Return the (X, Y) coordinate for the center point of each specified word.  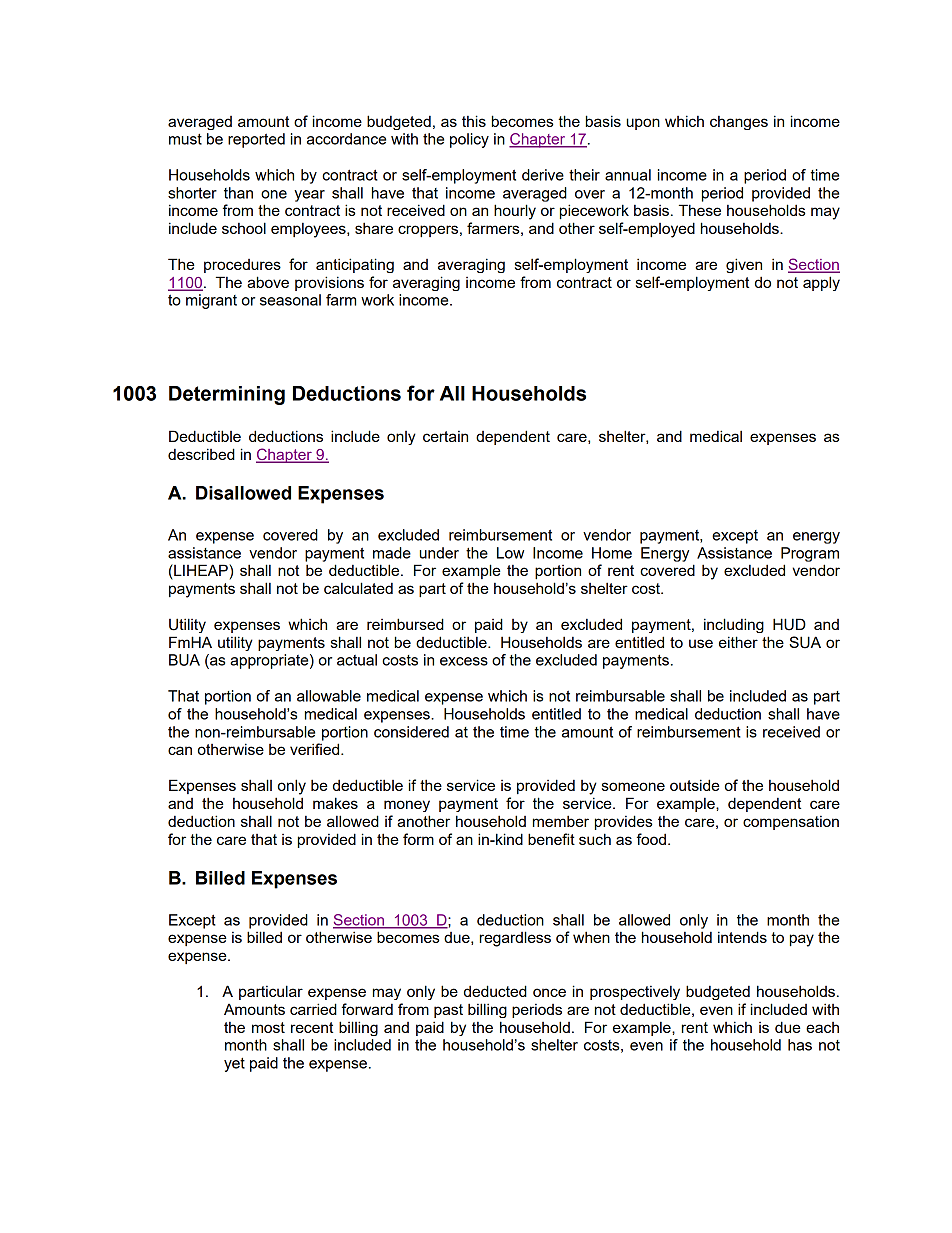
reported (256, 140)
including (734, 625)
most (268, 1027)
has (800, 1045)
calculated (358, 588)
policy (469, 140)
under (439, 553)
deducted (495, 991)
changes (739, 123)
